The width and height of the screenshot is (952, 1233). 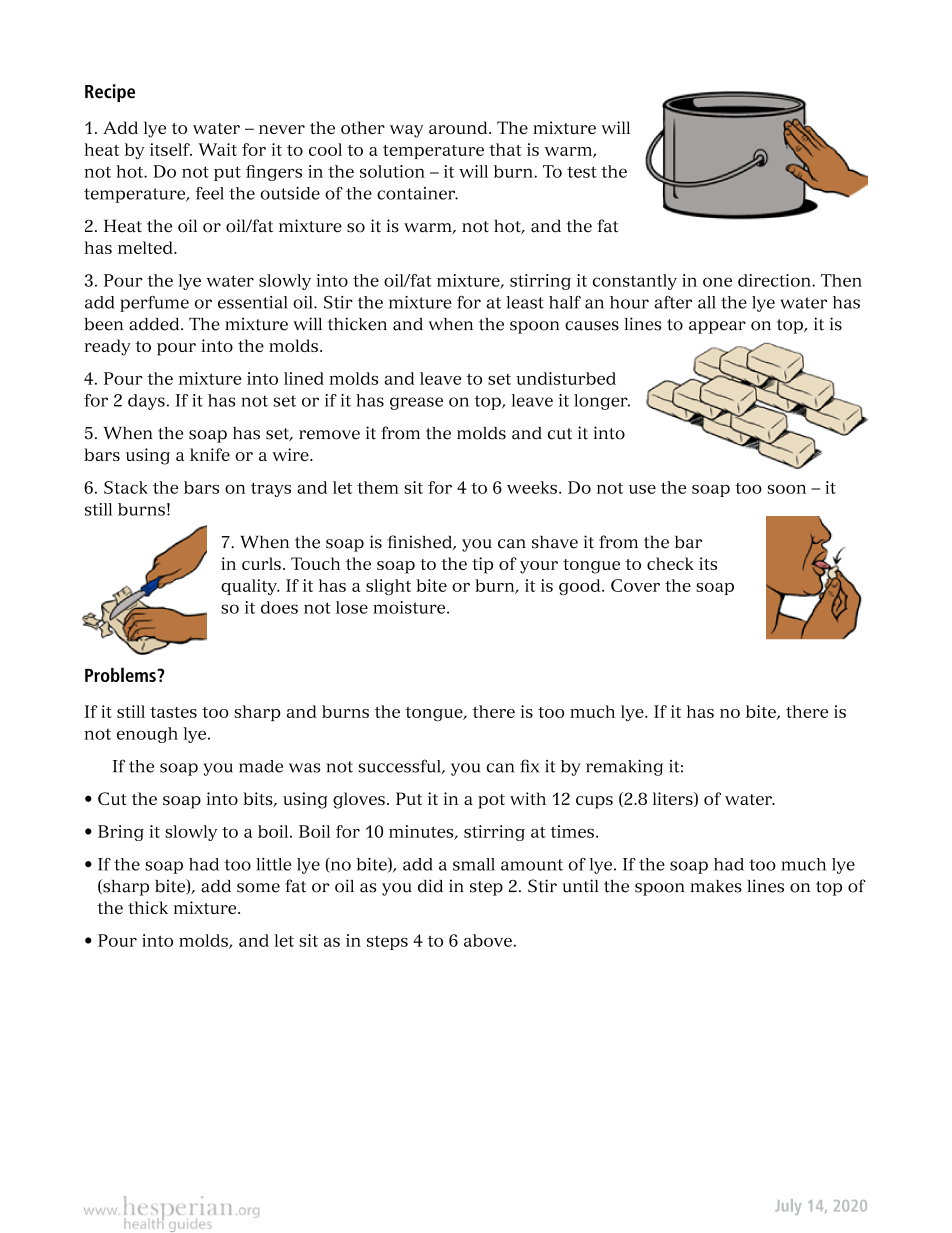 I want to click on Problems, so click(x=121, y=674).
